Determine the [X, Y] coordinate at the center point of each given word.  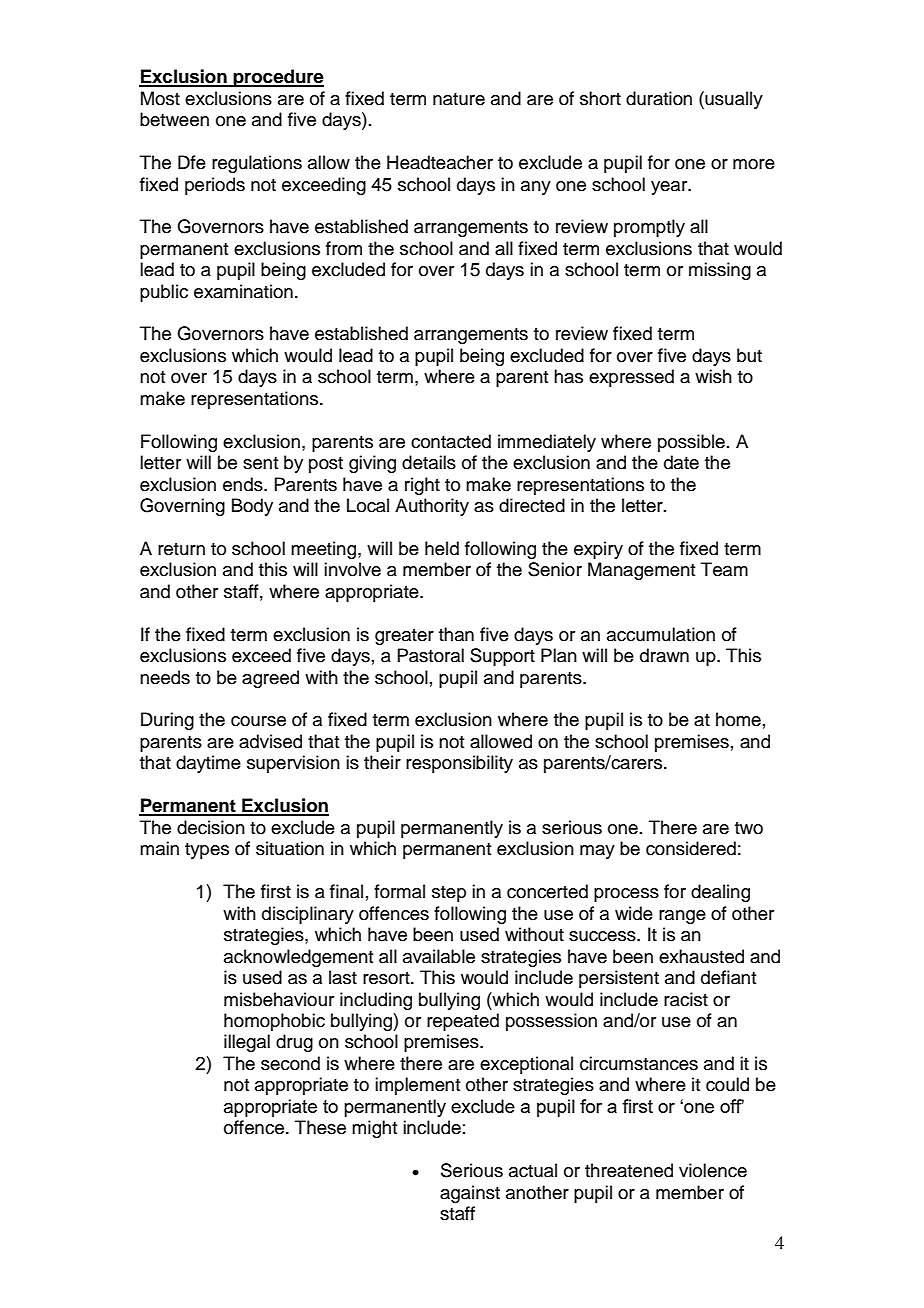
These [320, 1127]
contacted [451, 441]
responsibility [459, 764]
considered [691, 848]
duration [659, 98]
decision [211, 827]
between [174, 119]
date [681, 462]
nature [459, 99]
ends [244, 484]
